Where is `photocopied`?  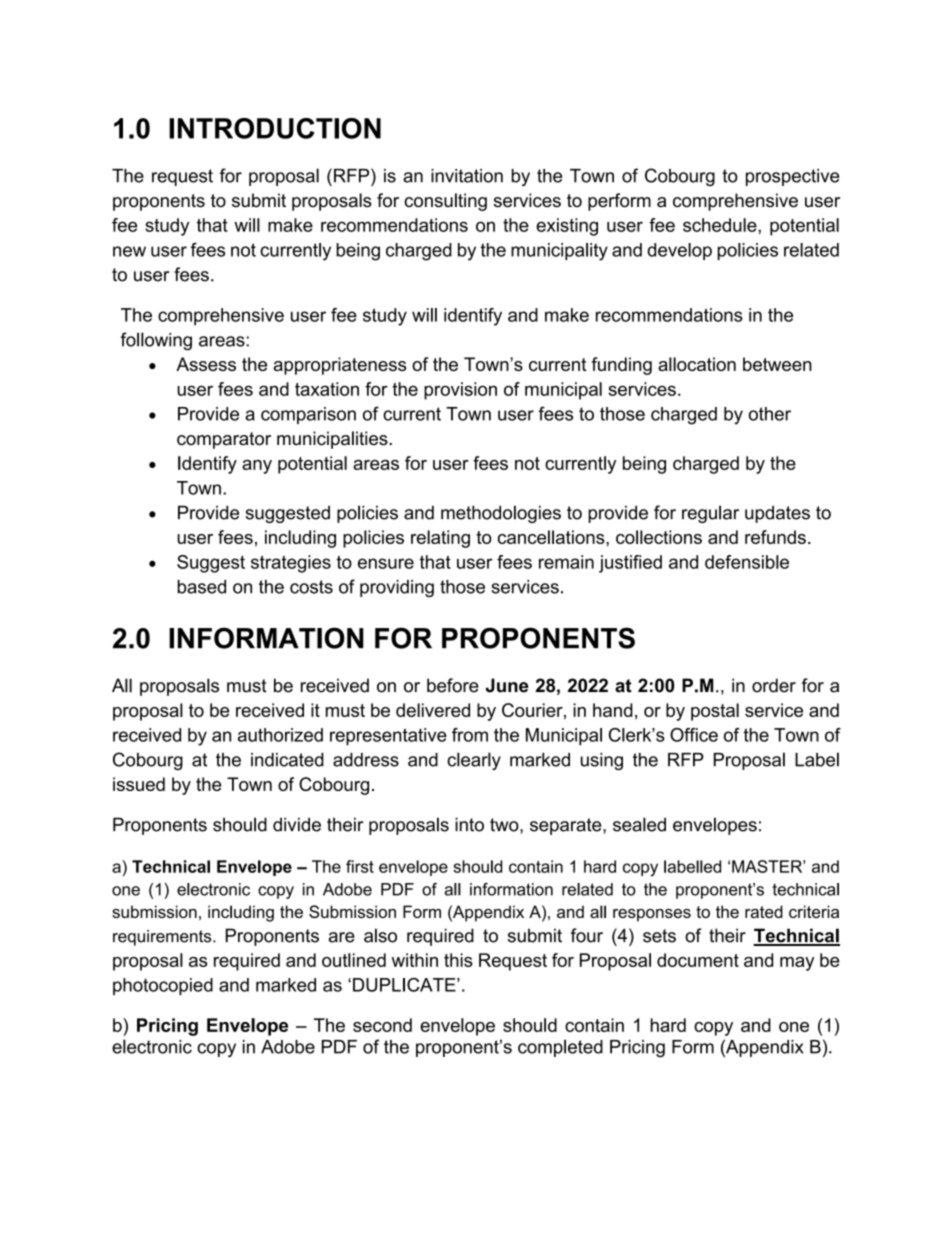 photocopied is located at coordinates (163, 986).
